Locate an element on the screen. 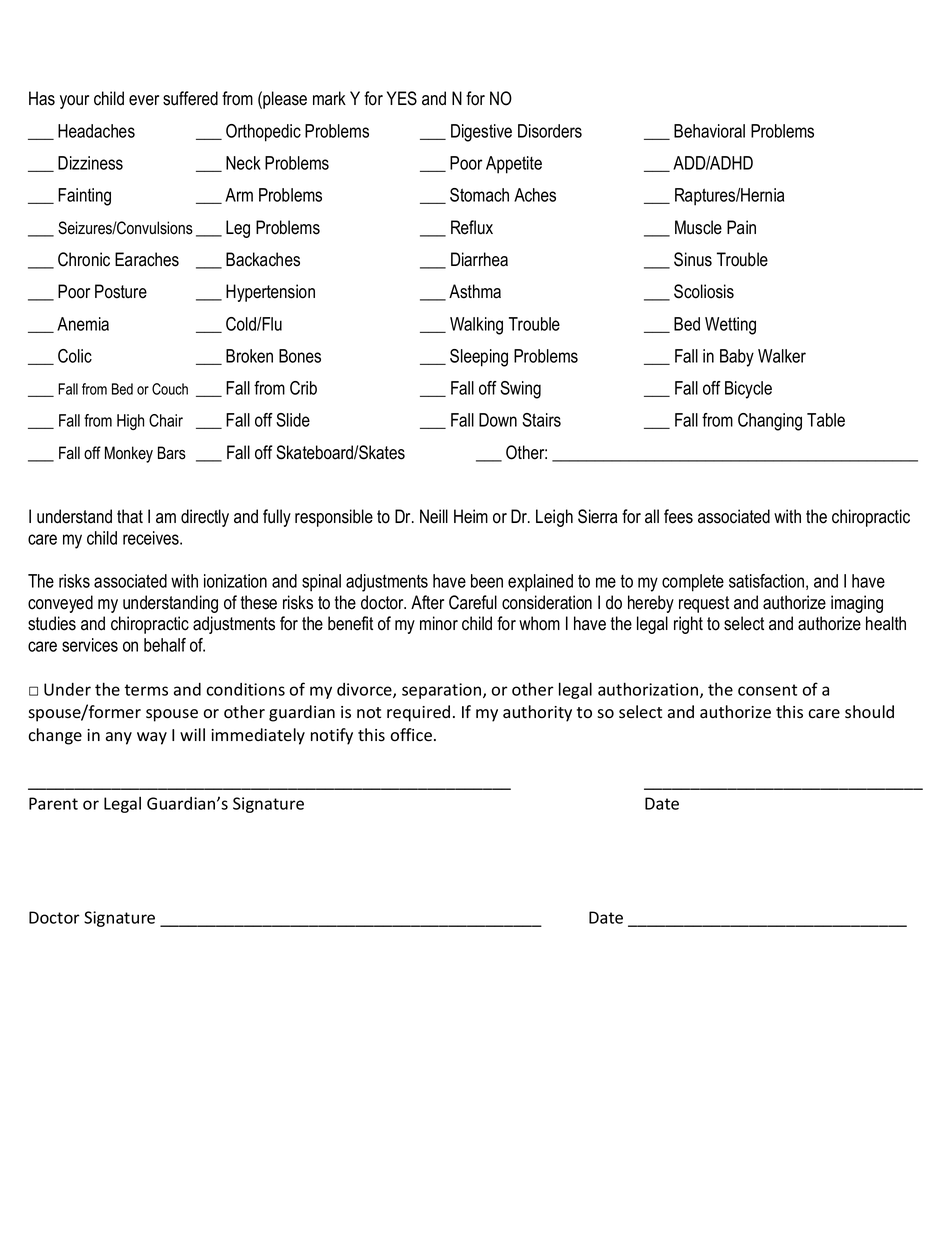 This screenshot has height=1233, width=952. complete is located at coordinates (693, 583).
